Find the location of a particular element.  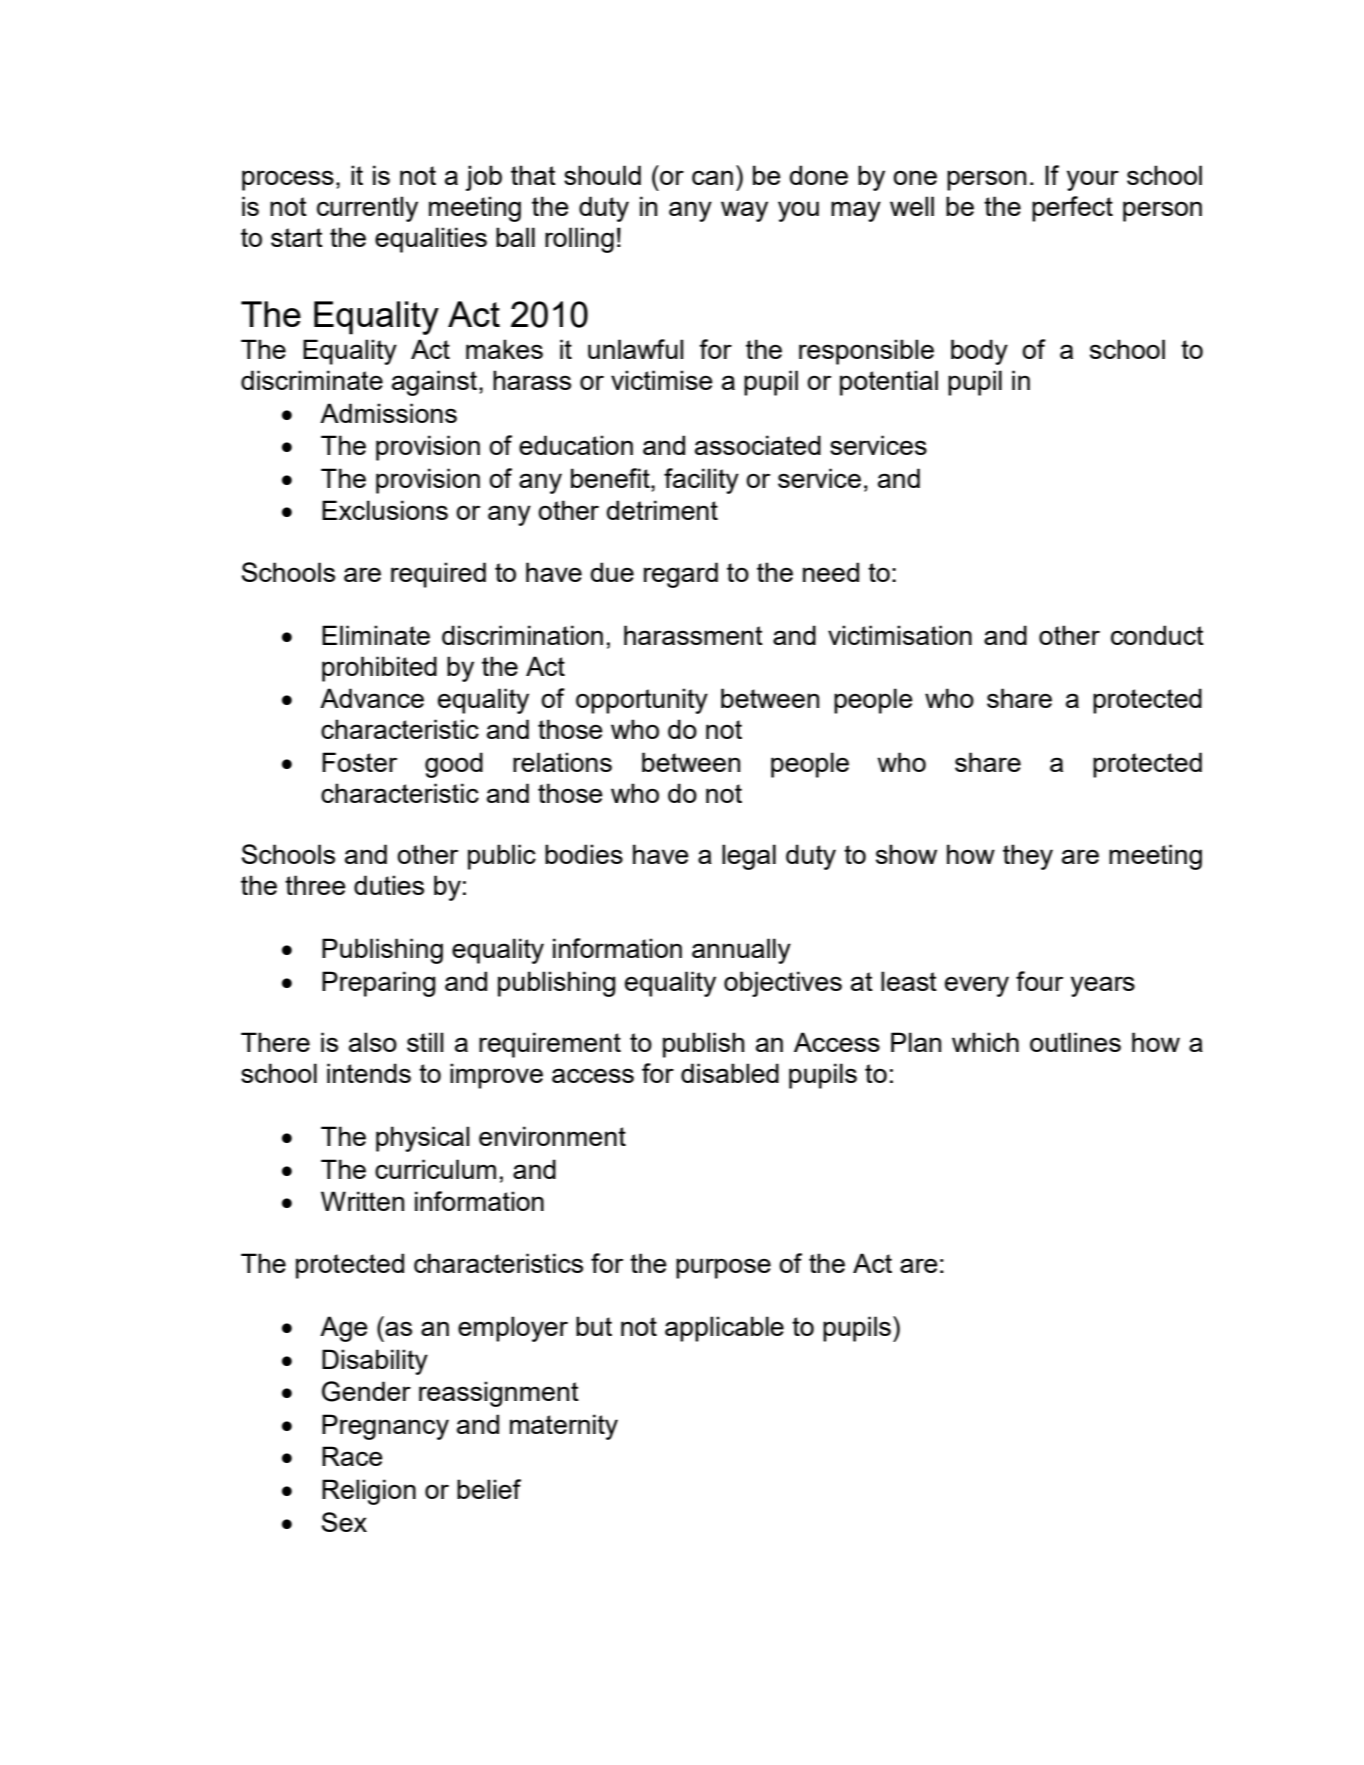

Eliminate is located at coordinates (376, 635).
